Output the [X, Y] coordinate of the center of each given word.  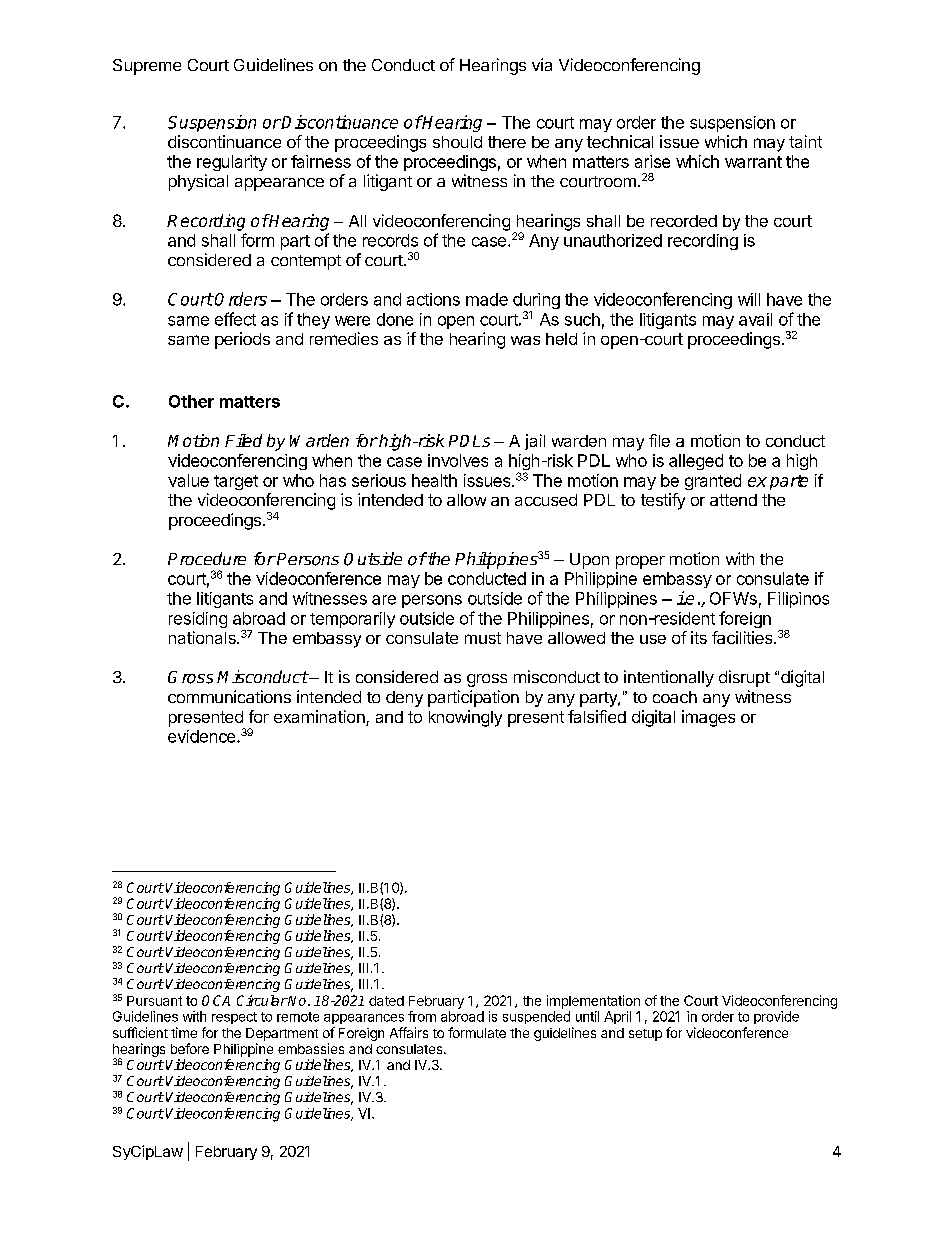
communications [229, 696]
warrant [753, 162]
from [422, 1016]
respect [234, 1018]
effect [235, 319]
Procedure [207, 558]
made [487, 299]
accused [546, 500]
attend [733, 500]
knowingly [465, 718]
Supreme [147, 67]
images [708, 718]
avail [755, 319]
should [457, 142]
